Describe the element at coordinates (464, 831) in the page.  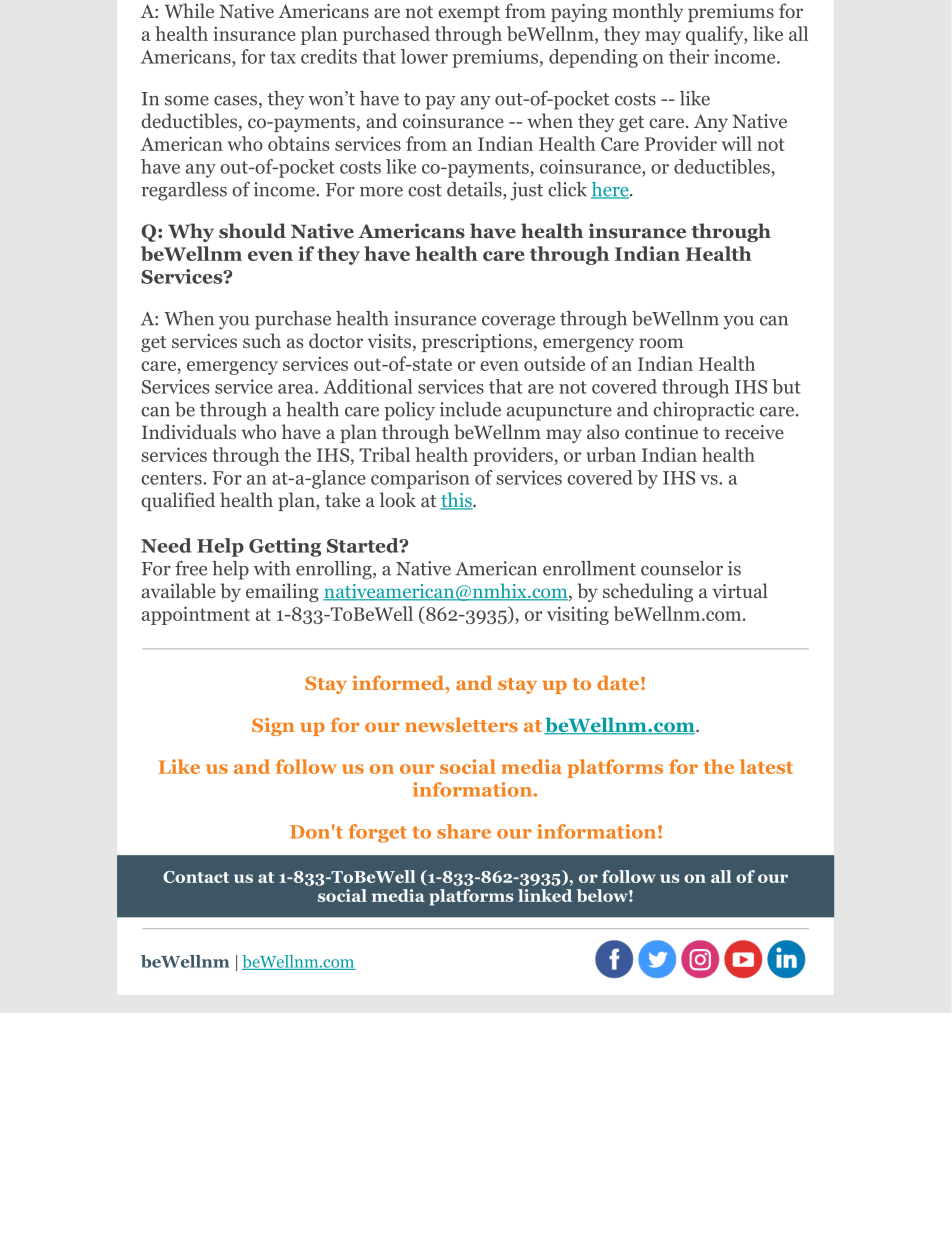
I see `share` at that location.
